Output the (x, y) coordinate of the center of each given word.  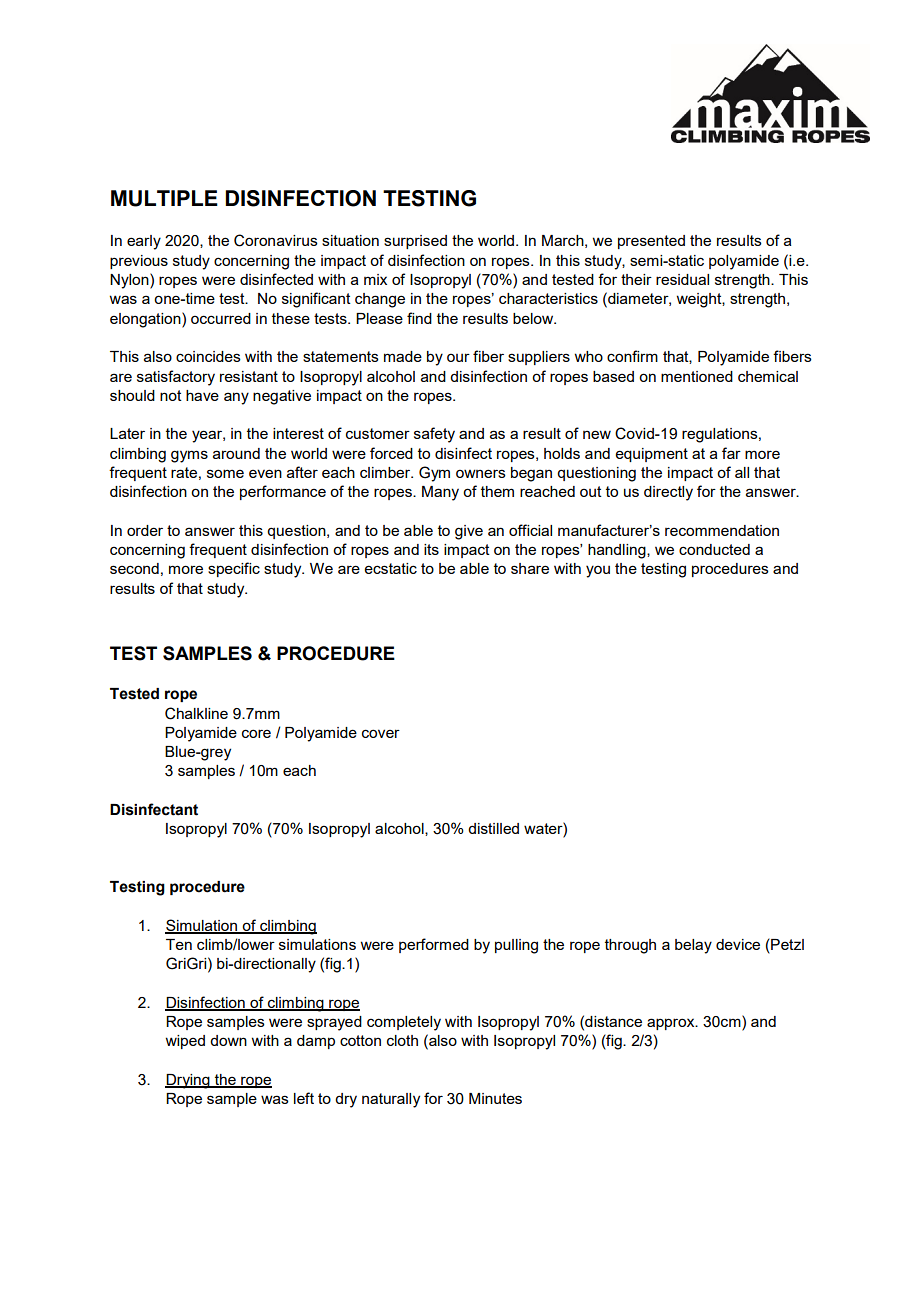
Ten (179, 944)
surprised (415, 242)
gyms (189, 456)
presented (651, 242)
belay (693, 946)
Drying (188, 1081)
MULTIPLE (164, 198)
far (731, 453)
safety (434, 435)
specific (234, 569)
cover (381, 733)
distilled (493, 828)
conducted (714, 549)
